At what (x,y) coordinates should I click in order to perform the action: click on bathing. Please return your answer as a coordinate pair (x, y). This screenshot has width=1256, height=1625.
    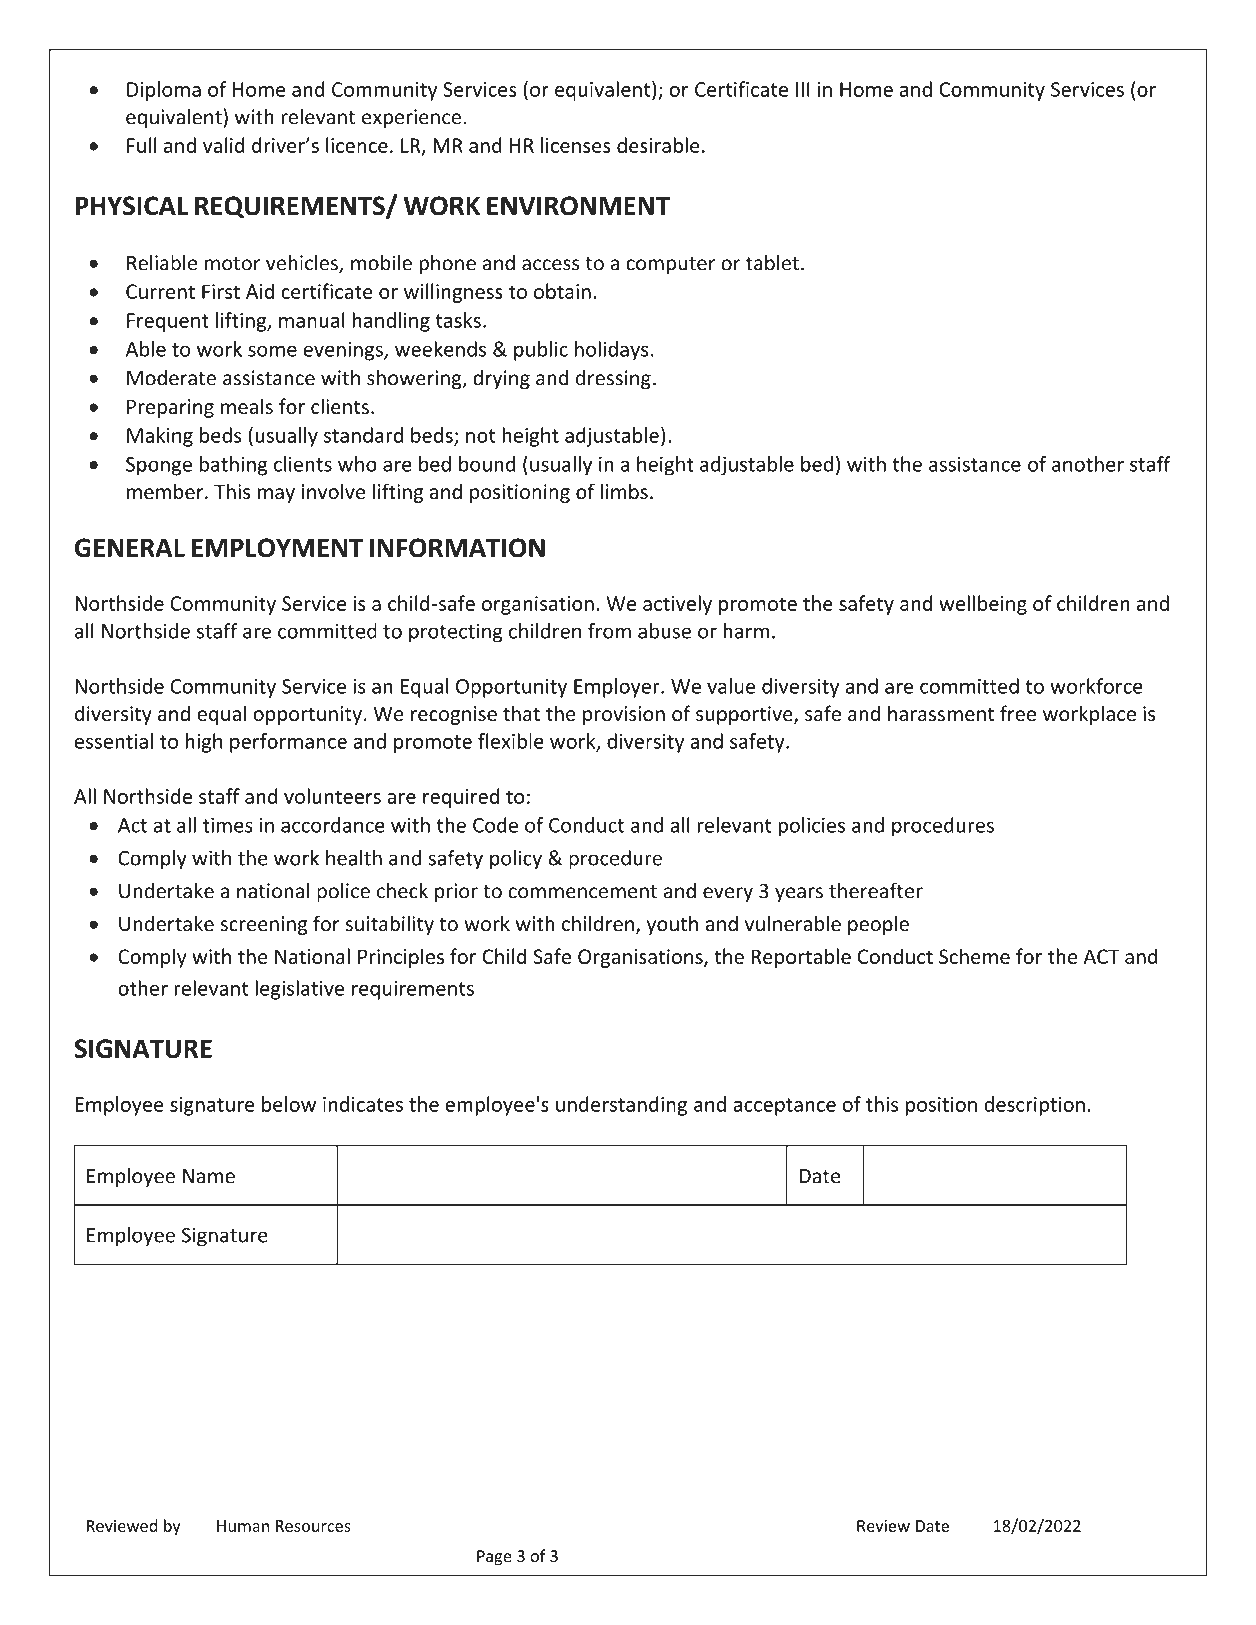
    Looking at the image, I should click on (234, 466).
